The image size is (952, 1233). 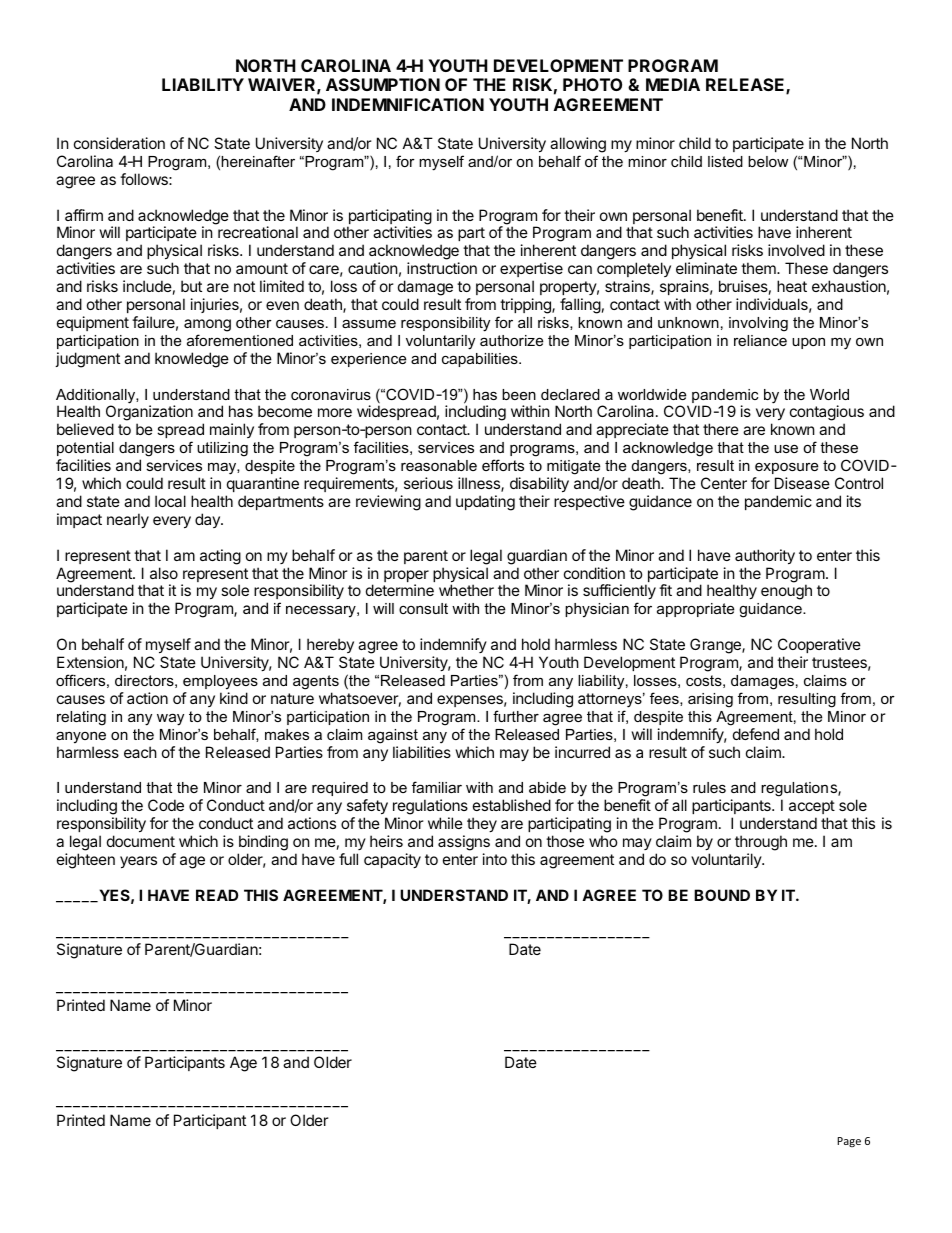 What do you see at coordinates (166, 805) in the image?
I see `Code` at bounding box center [166, 805].
